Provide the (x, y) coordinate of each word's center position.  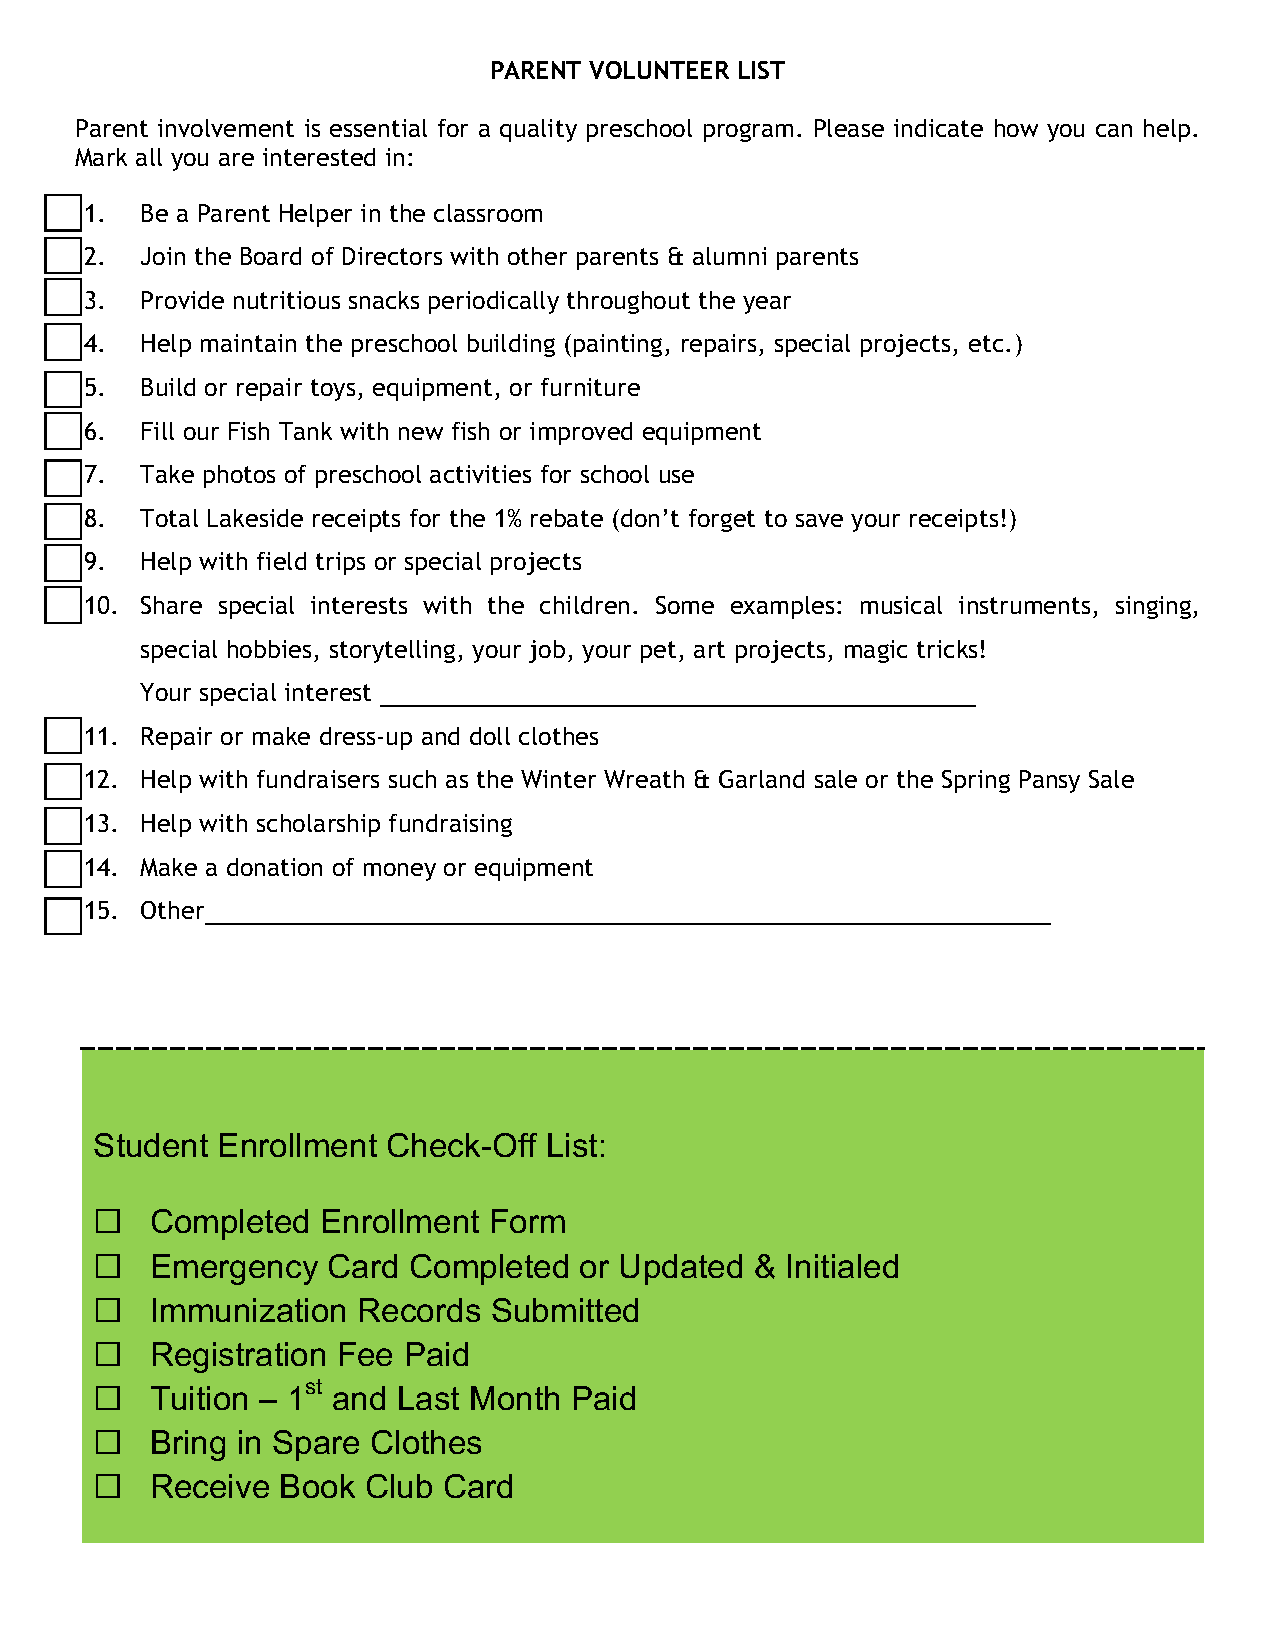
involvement (226, 128)
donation (274, 867)
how (1016, 128)
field (281, 561)
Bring (188, 1445)
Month (515, 1398)
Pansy (1050, 781)
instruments (1024, 605)
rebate (567, 518)
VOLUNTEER (659, 70)
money (400, 872)
